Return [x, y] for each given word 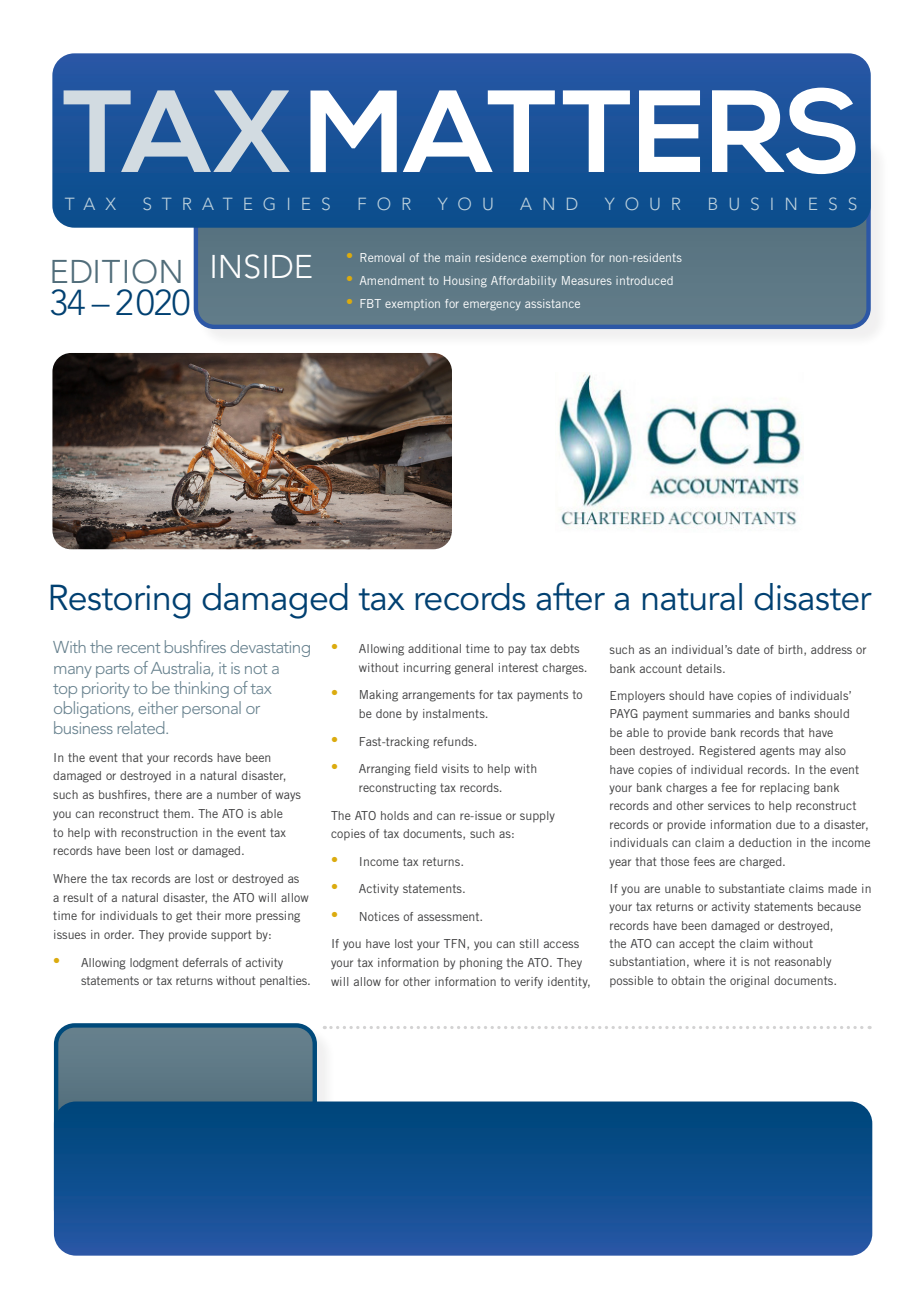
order [119, 934]
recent [138, 648]
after [570, 596]
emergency [492, 306]
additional [434, 648]
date [748, 649]
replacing [785, 789]
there [168, 794]
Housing [465, 282]
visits [455, 768]
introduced [644, 280]
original [749, 982]
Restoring [120, 601]
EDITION [116, 271]
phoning [481, 964]
